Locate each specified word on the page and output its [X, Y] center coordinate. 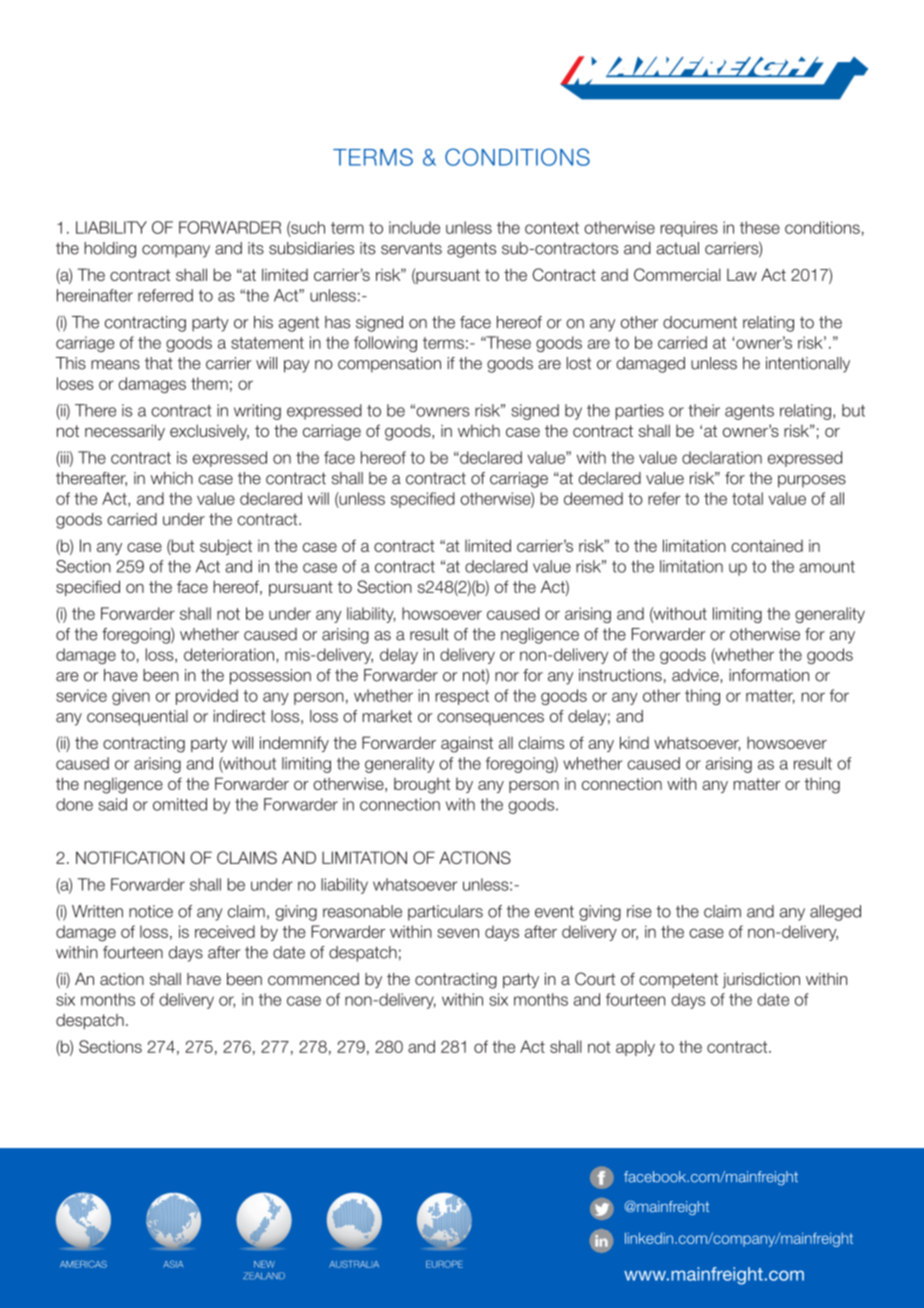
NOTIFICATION [130, 857]
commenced [313, 979]
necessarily [125, 432]
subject [226, 547]
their [704, 410]
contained [767, 546]
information [769, 675]
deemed [593, 498]
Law [742, 275]
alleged [835, 913]
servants [411, 248]
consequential [137, 718]
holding [110, 250]
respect [462, 697]
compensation [389, 365]
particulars [445, 913]
